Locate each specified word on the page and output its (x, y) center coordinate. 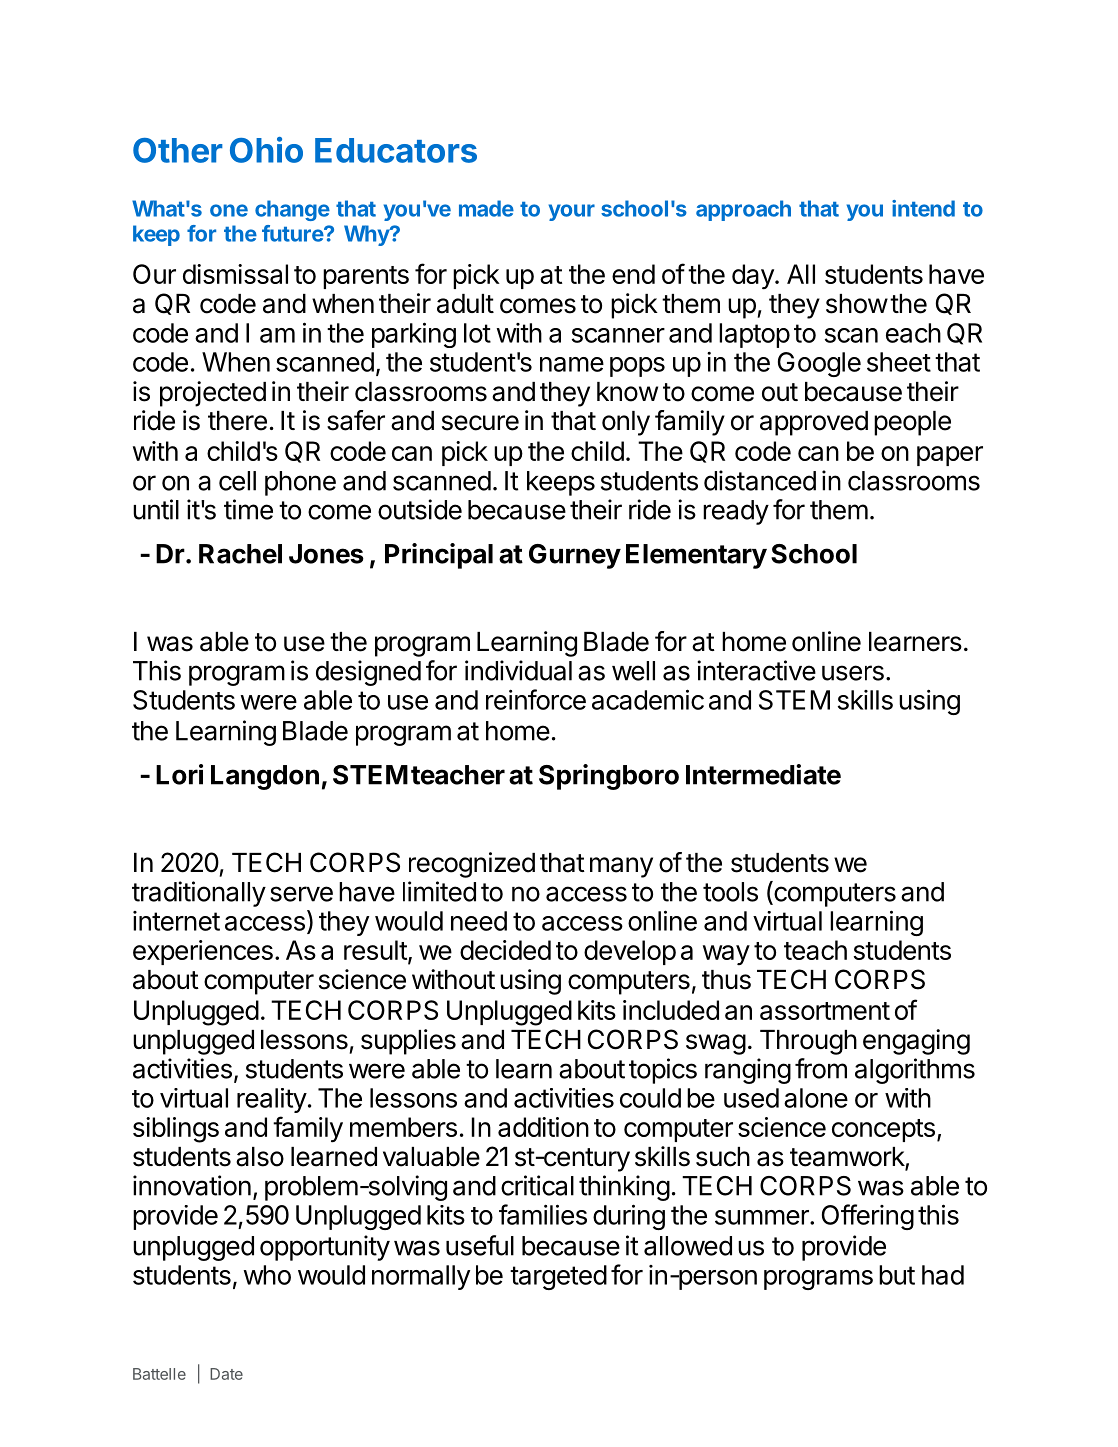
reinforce (536, 699)
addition (543, 1127)
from (821, 1068)
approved (814, 423)
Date (226, 1374)
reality (272, 1100)
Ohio (266, 150)
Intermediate (763, 774)
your (572, 212)
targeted (558, 1277)
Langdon (265, 777)
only (626, 423)
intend (923, 208)
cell (237, 481)
